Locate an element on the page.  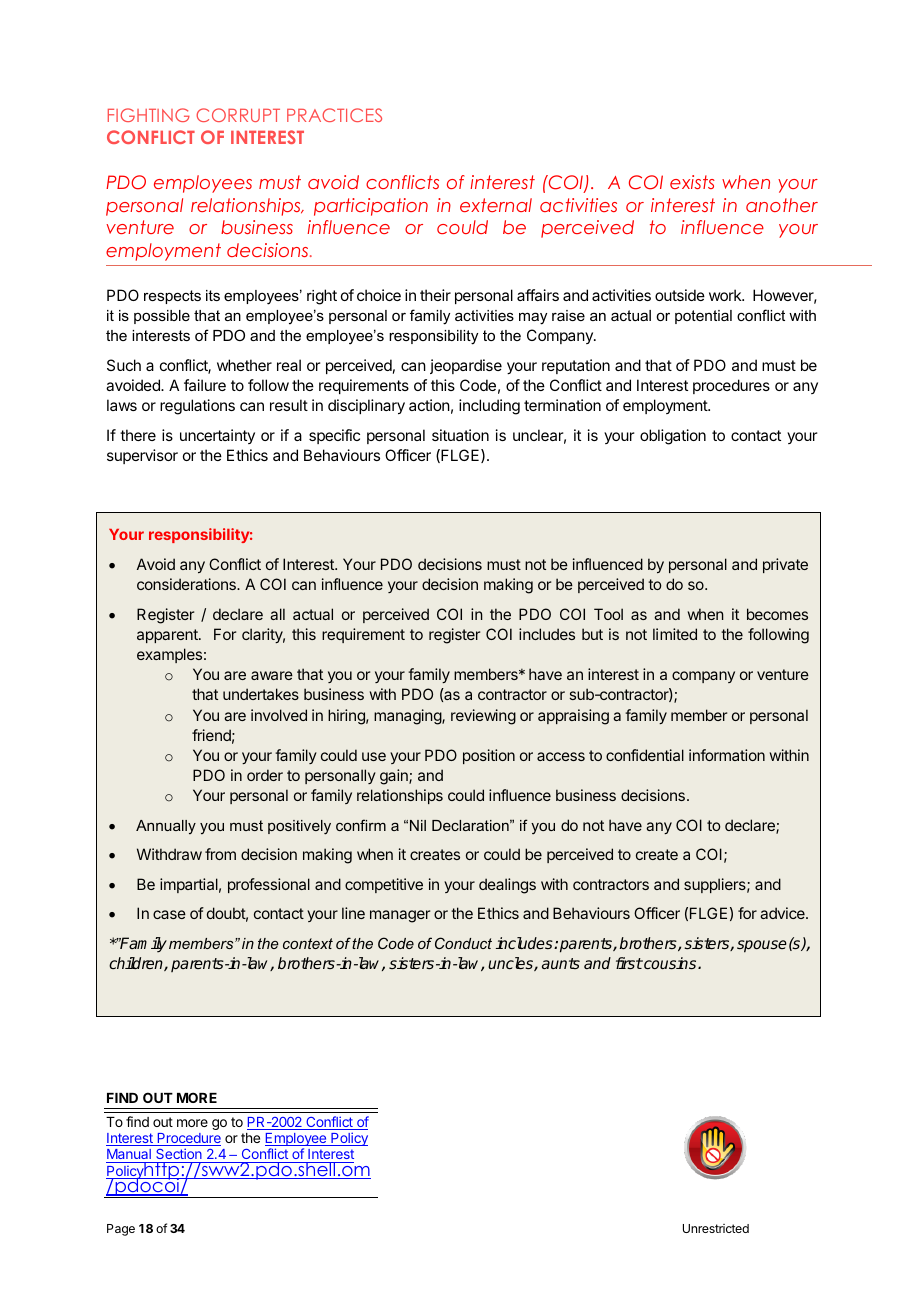
Page is located at coordinates (121, 1230).
